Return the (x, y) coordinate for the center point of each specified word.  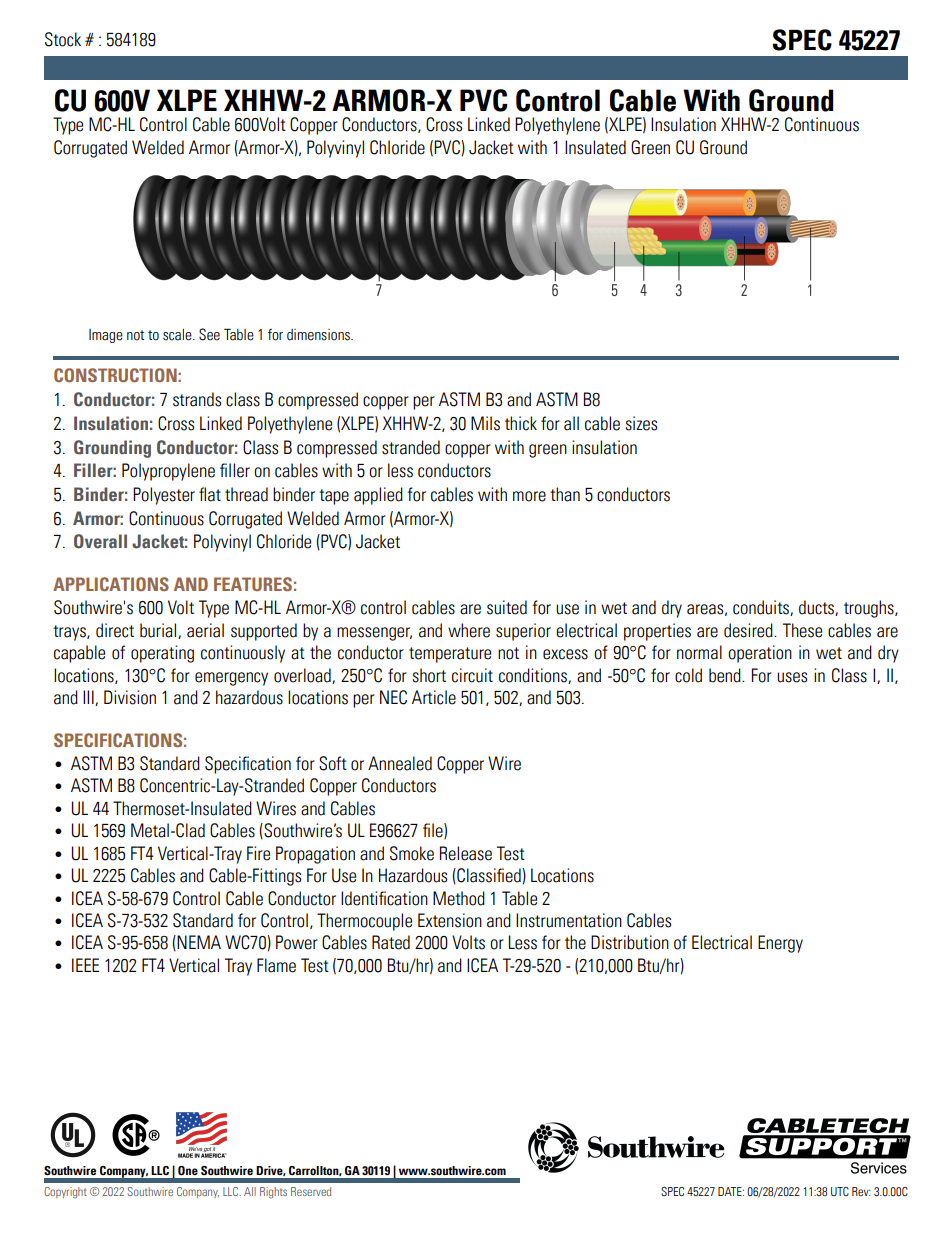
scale (178, 335)
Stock (63, 39)
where (469, 630)
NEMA (199, 942)
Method (459, 898)
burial (159, 631)
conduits (762, 608)
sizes (641, 423)
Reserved (311, 1191)
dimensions (319, 335)
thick (521, 423)
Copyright (65, 1193)
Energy (780, 944)
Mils (485, 423)
